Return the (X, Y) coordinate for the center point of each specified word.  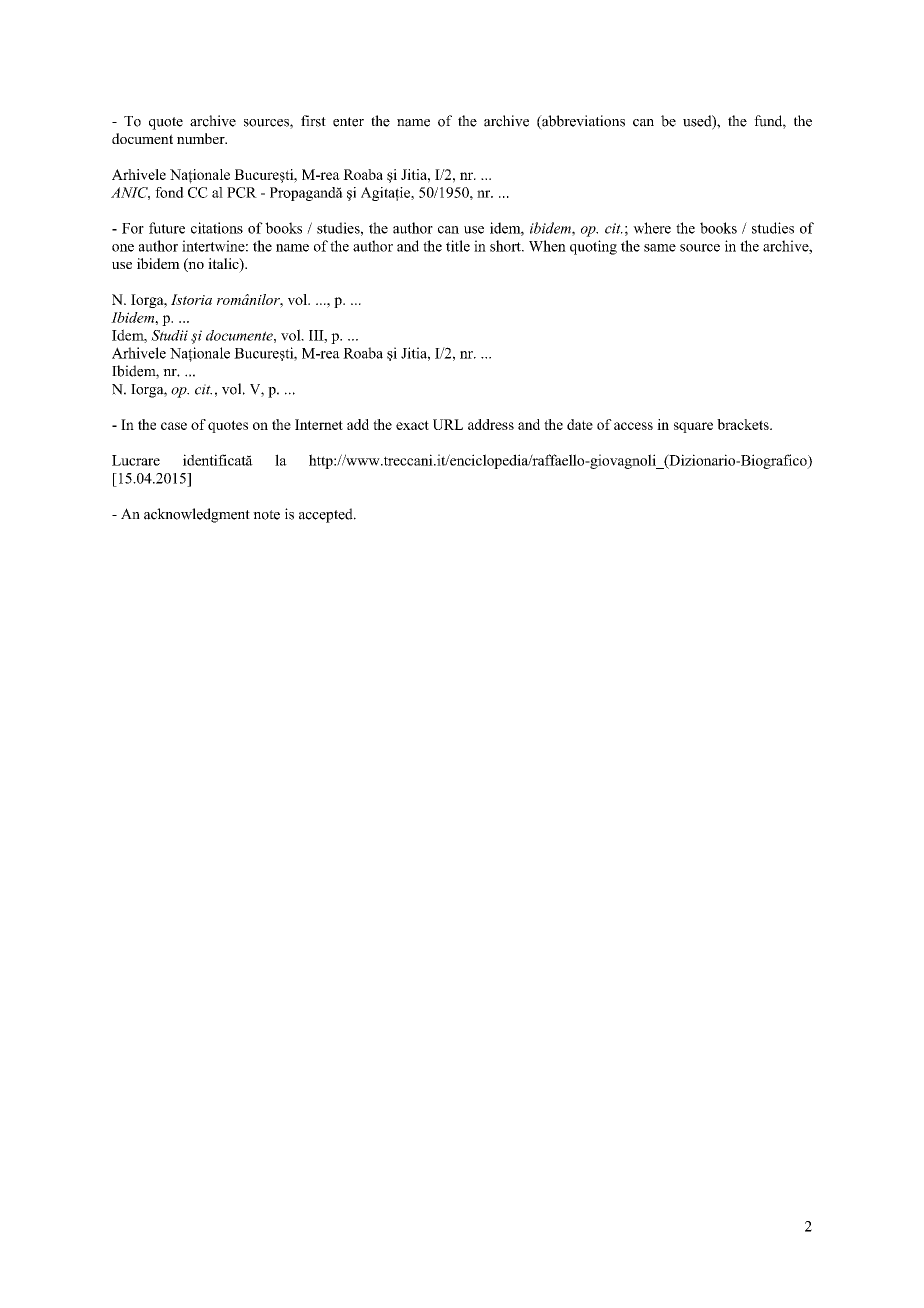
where (652, 228)
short (506, 246)
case (174, 426)
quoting (593, 247)
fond (169, 192)
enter (348, 122)
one (123, 248)
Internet (319, 424)
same (660, 248)
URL (448, 424)
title (458, 246)
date (580, 424)
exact (412, 425)
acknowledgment (197, 515)
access (633, 426)
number (202, 138)
